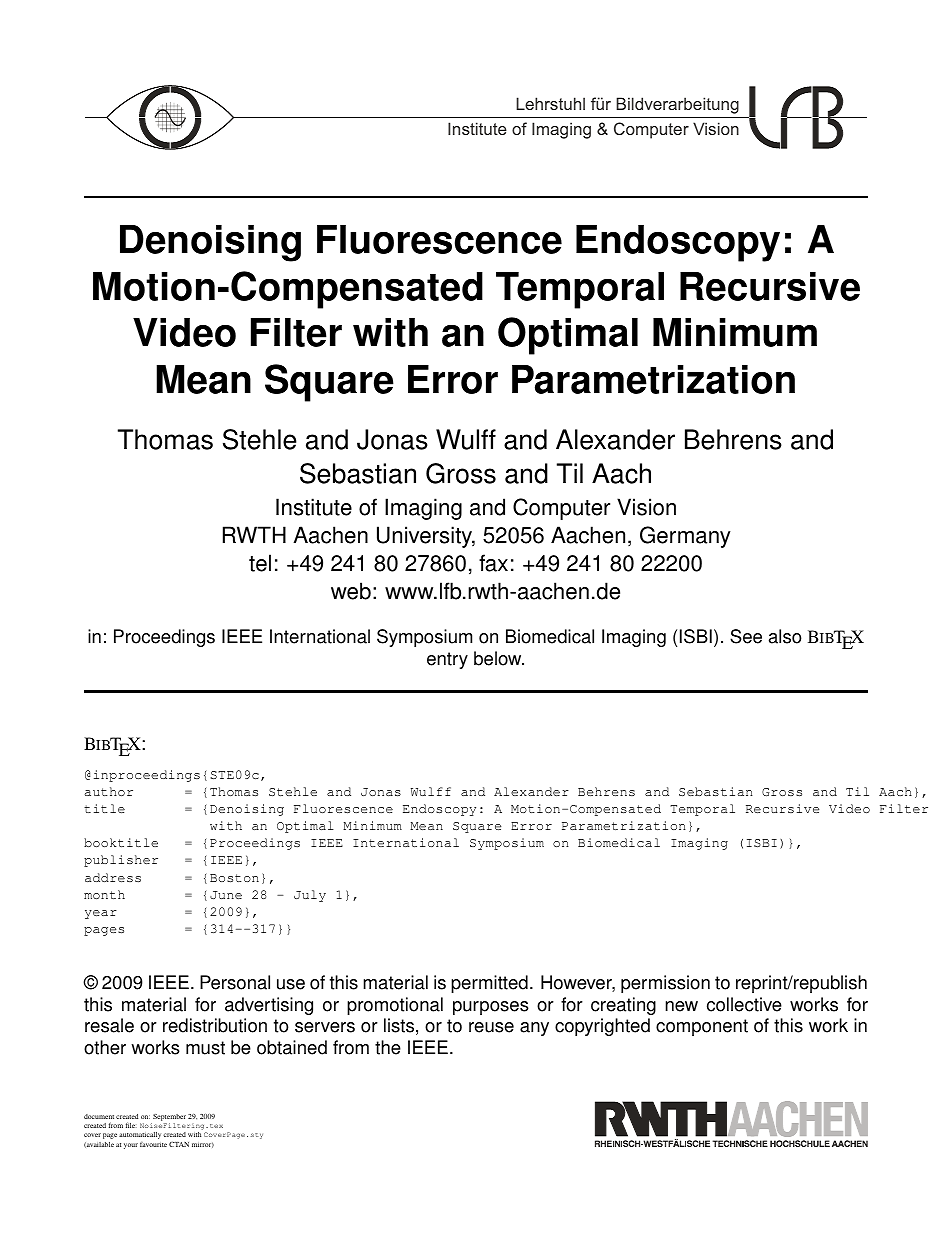 The width and height of the screenshot is (952, 1233). Describe the element at coordinates (746, 636) in the screenshot. I see `See` at that location.
